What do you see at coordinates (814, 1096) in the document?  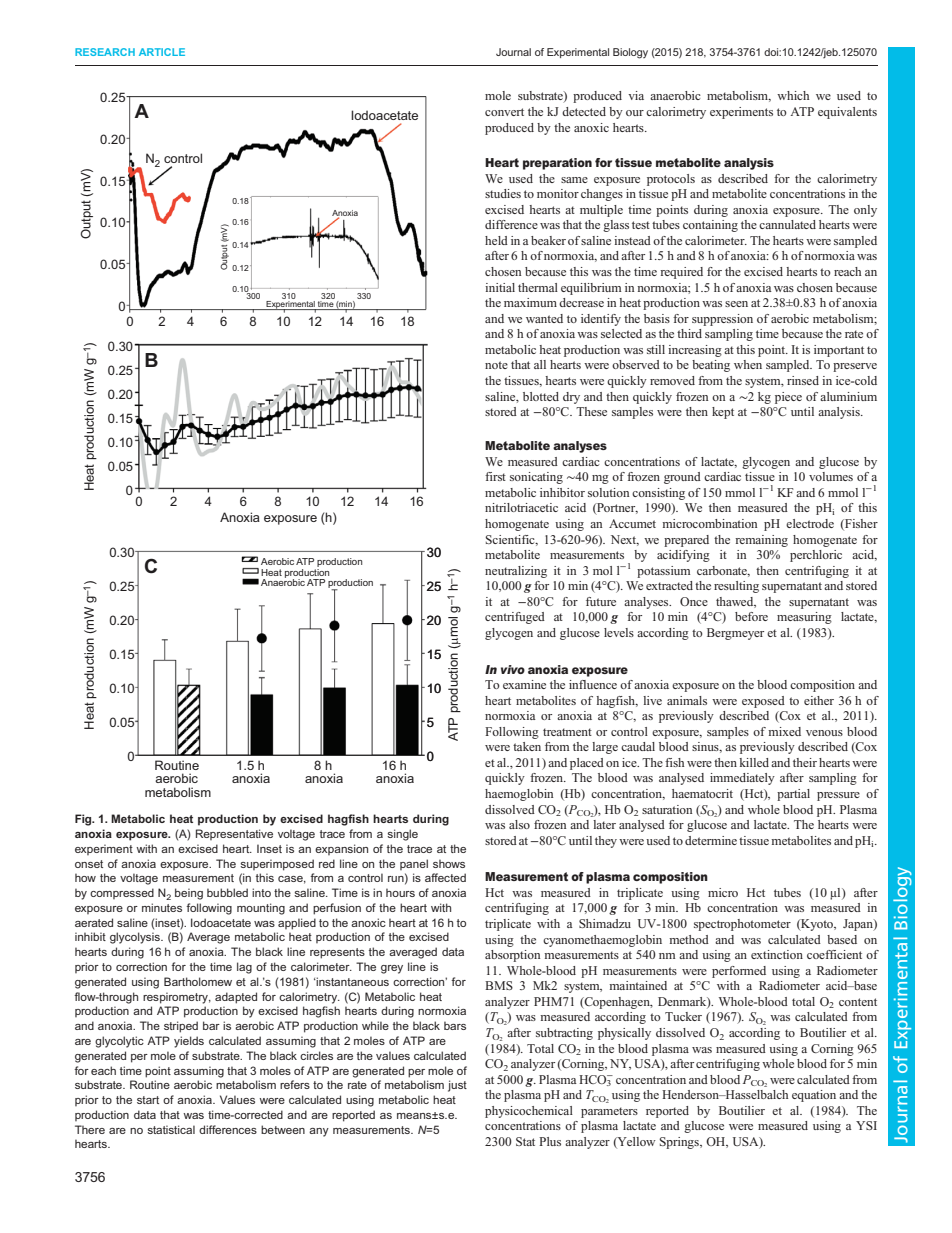 I see `equation` at bounding box center [814, 1096].
